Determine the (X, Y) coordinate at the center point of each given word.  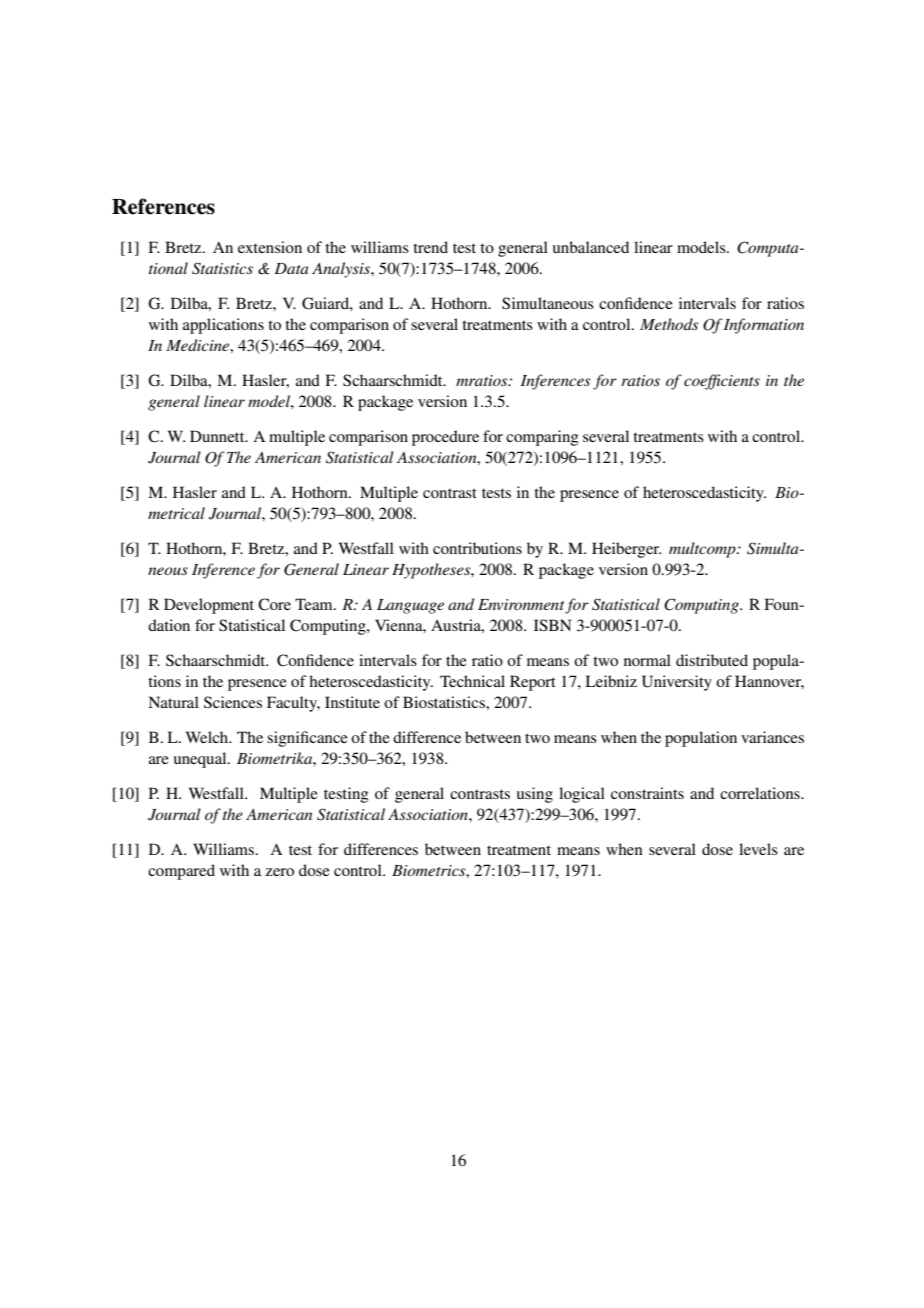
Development (209, 606)
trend (430, 247)
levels (758, 849)
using (535, 795)
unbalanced (591, 247)
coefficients (722, 382)
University (677, 683)
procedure (445, 438)
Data (291, 268)
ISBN (552, 625)
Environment (522, 606)
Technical (472, 681)
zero (280, 872)
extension (270, 247)
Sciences (233, 702)
